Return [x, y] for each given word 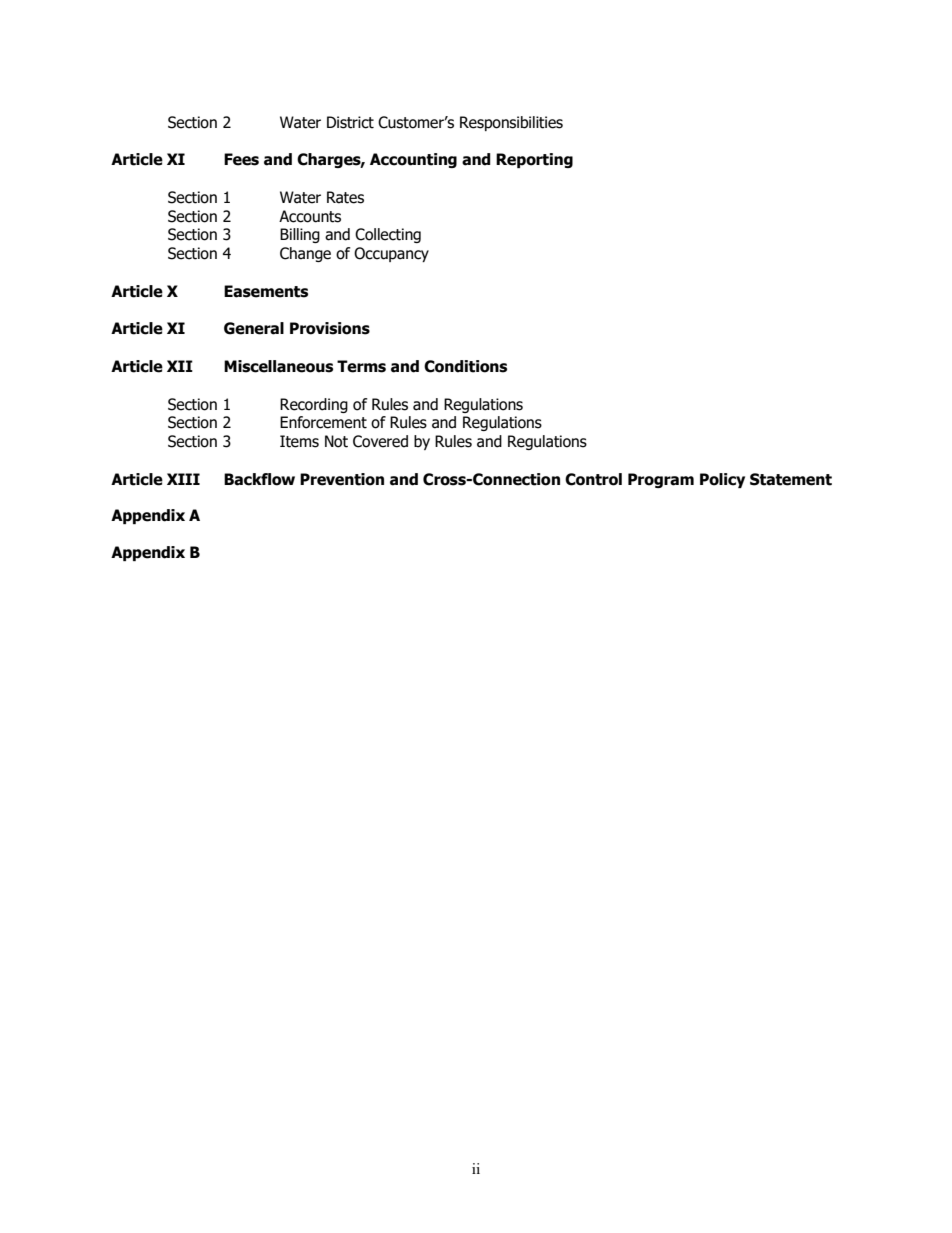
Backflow [259, 479]
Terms [361, 366]
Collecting [388, 235]
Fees [241, 159]
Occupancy [391, 254]
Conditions [465, 366]
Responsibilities [511, 123]
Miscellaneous [278, 366]
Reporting [534, 160]
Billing [300, 235]
